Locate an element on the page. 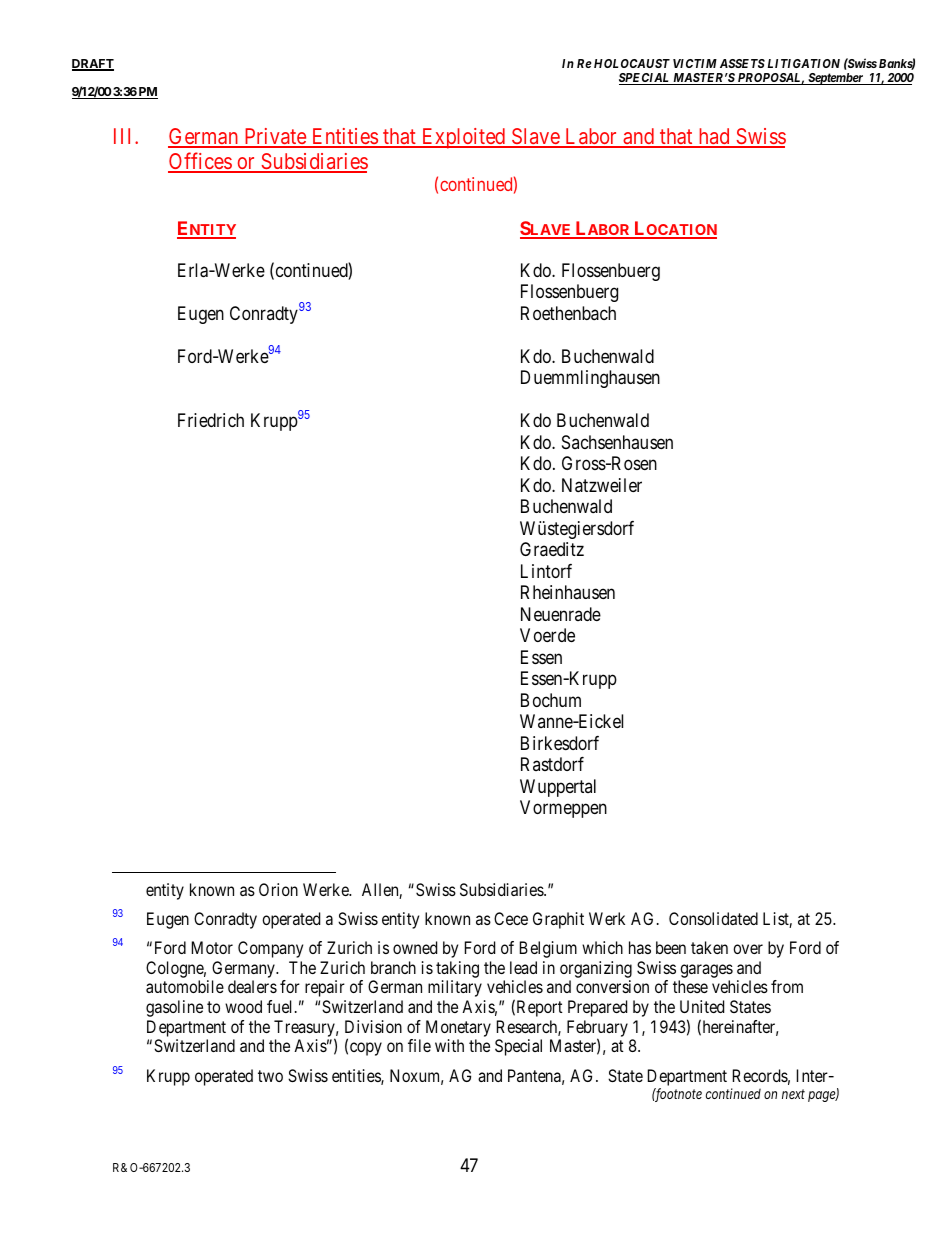 The image size is (952, 1233). Orion is located at coordinates (278, 889).
